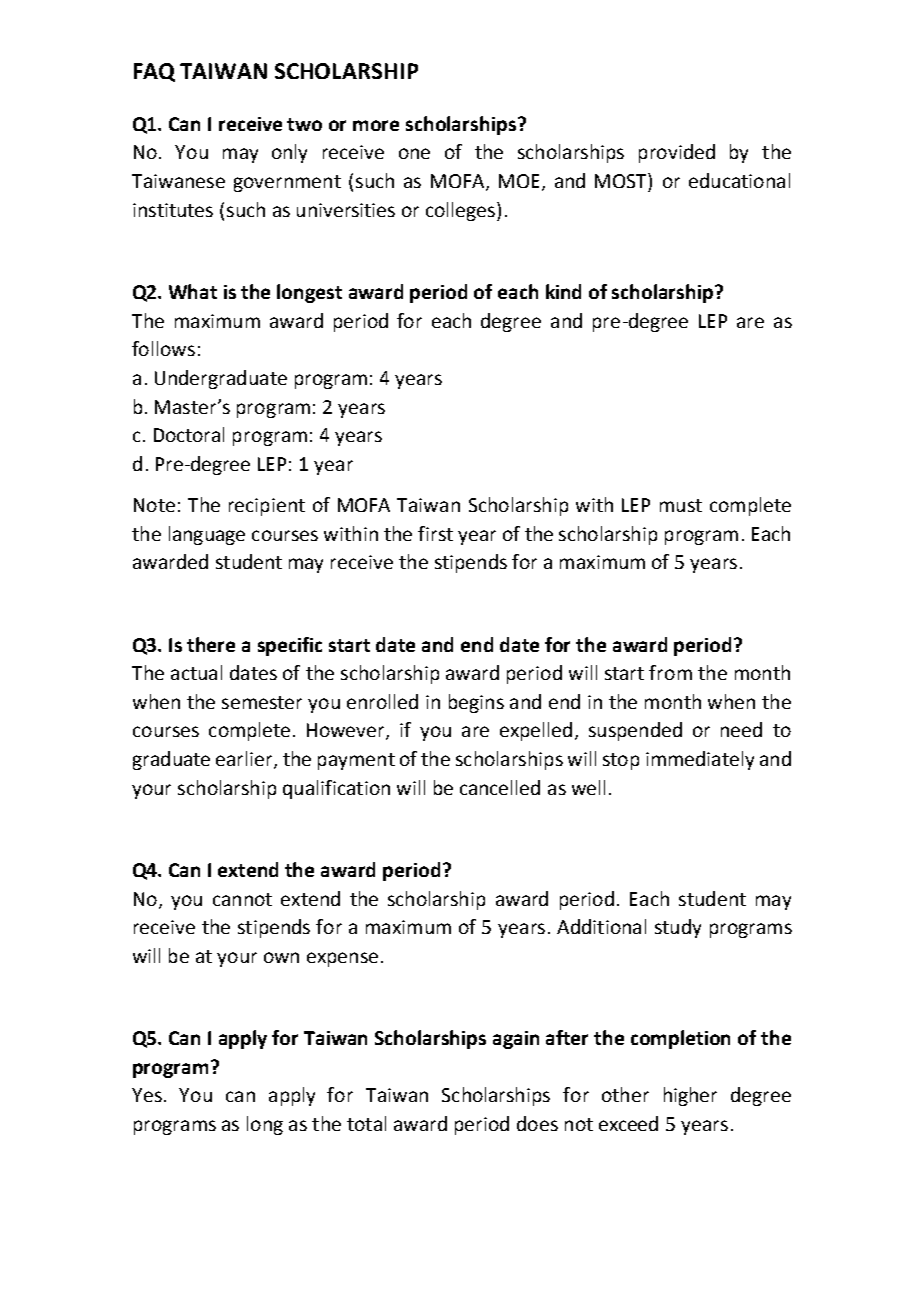 Image resolution: width=924 pixels, height=1308 pixels. Describe the element at coordinates (154, 72) in the image. I see `FAQ` at that location.
